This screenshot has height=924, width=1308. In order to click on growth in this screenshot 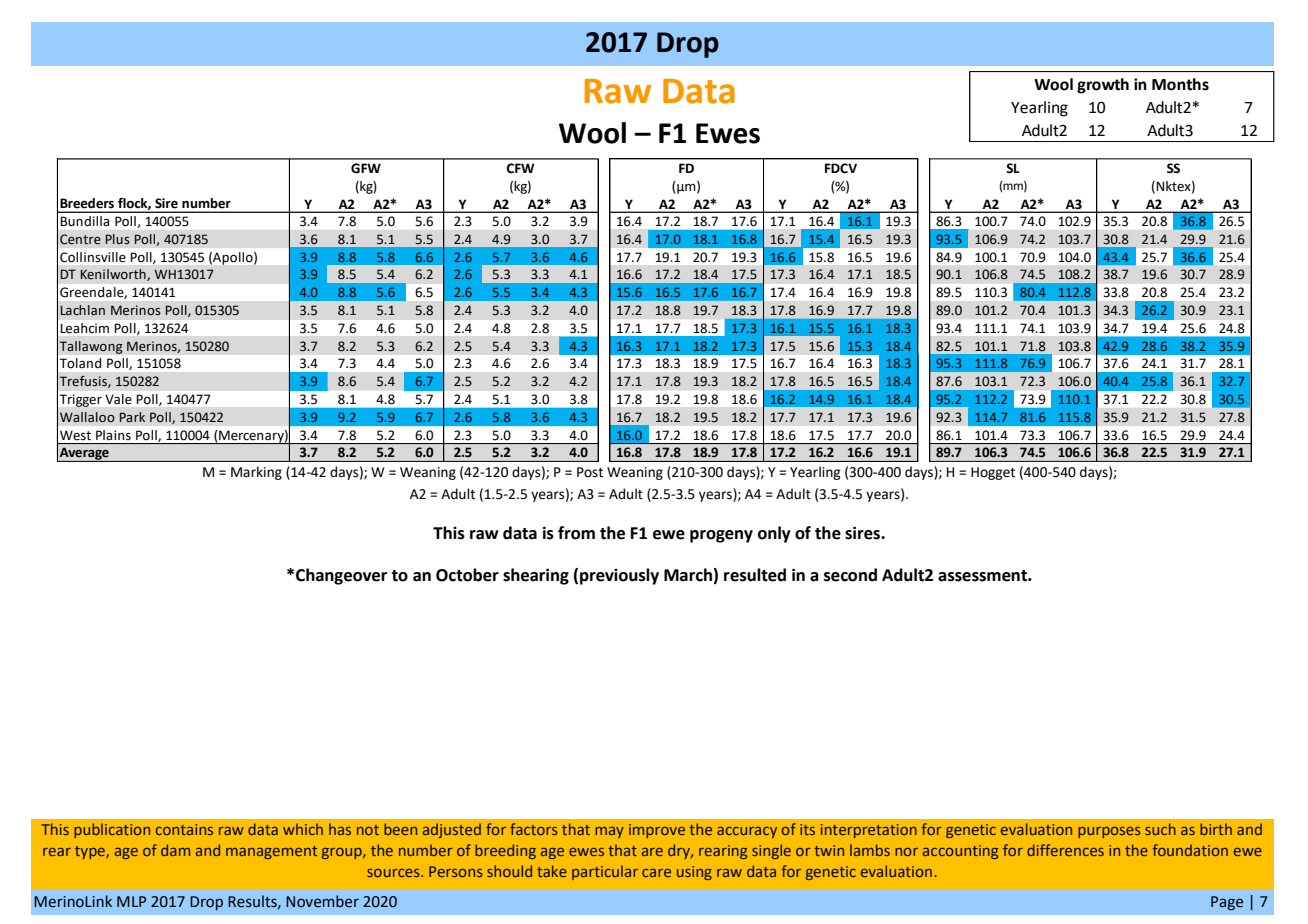, I will do `click(1103, 86)`.
